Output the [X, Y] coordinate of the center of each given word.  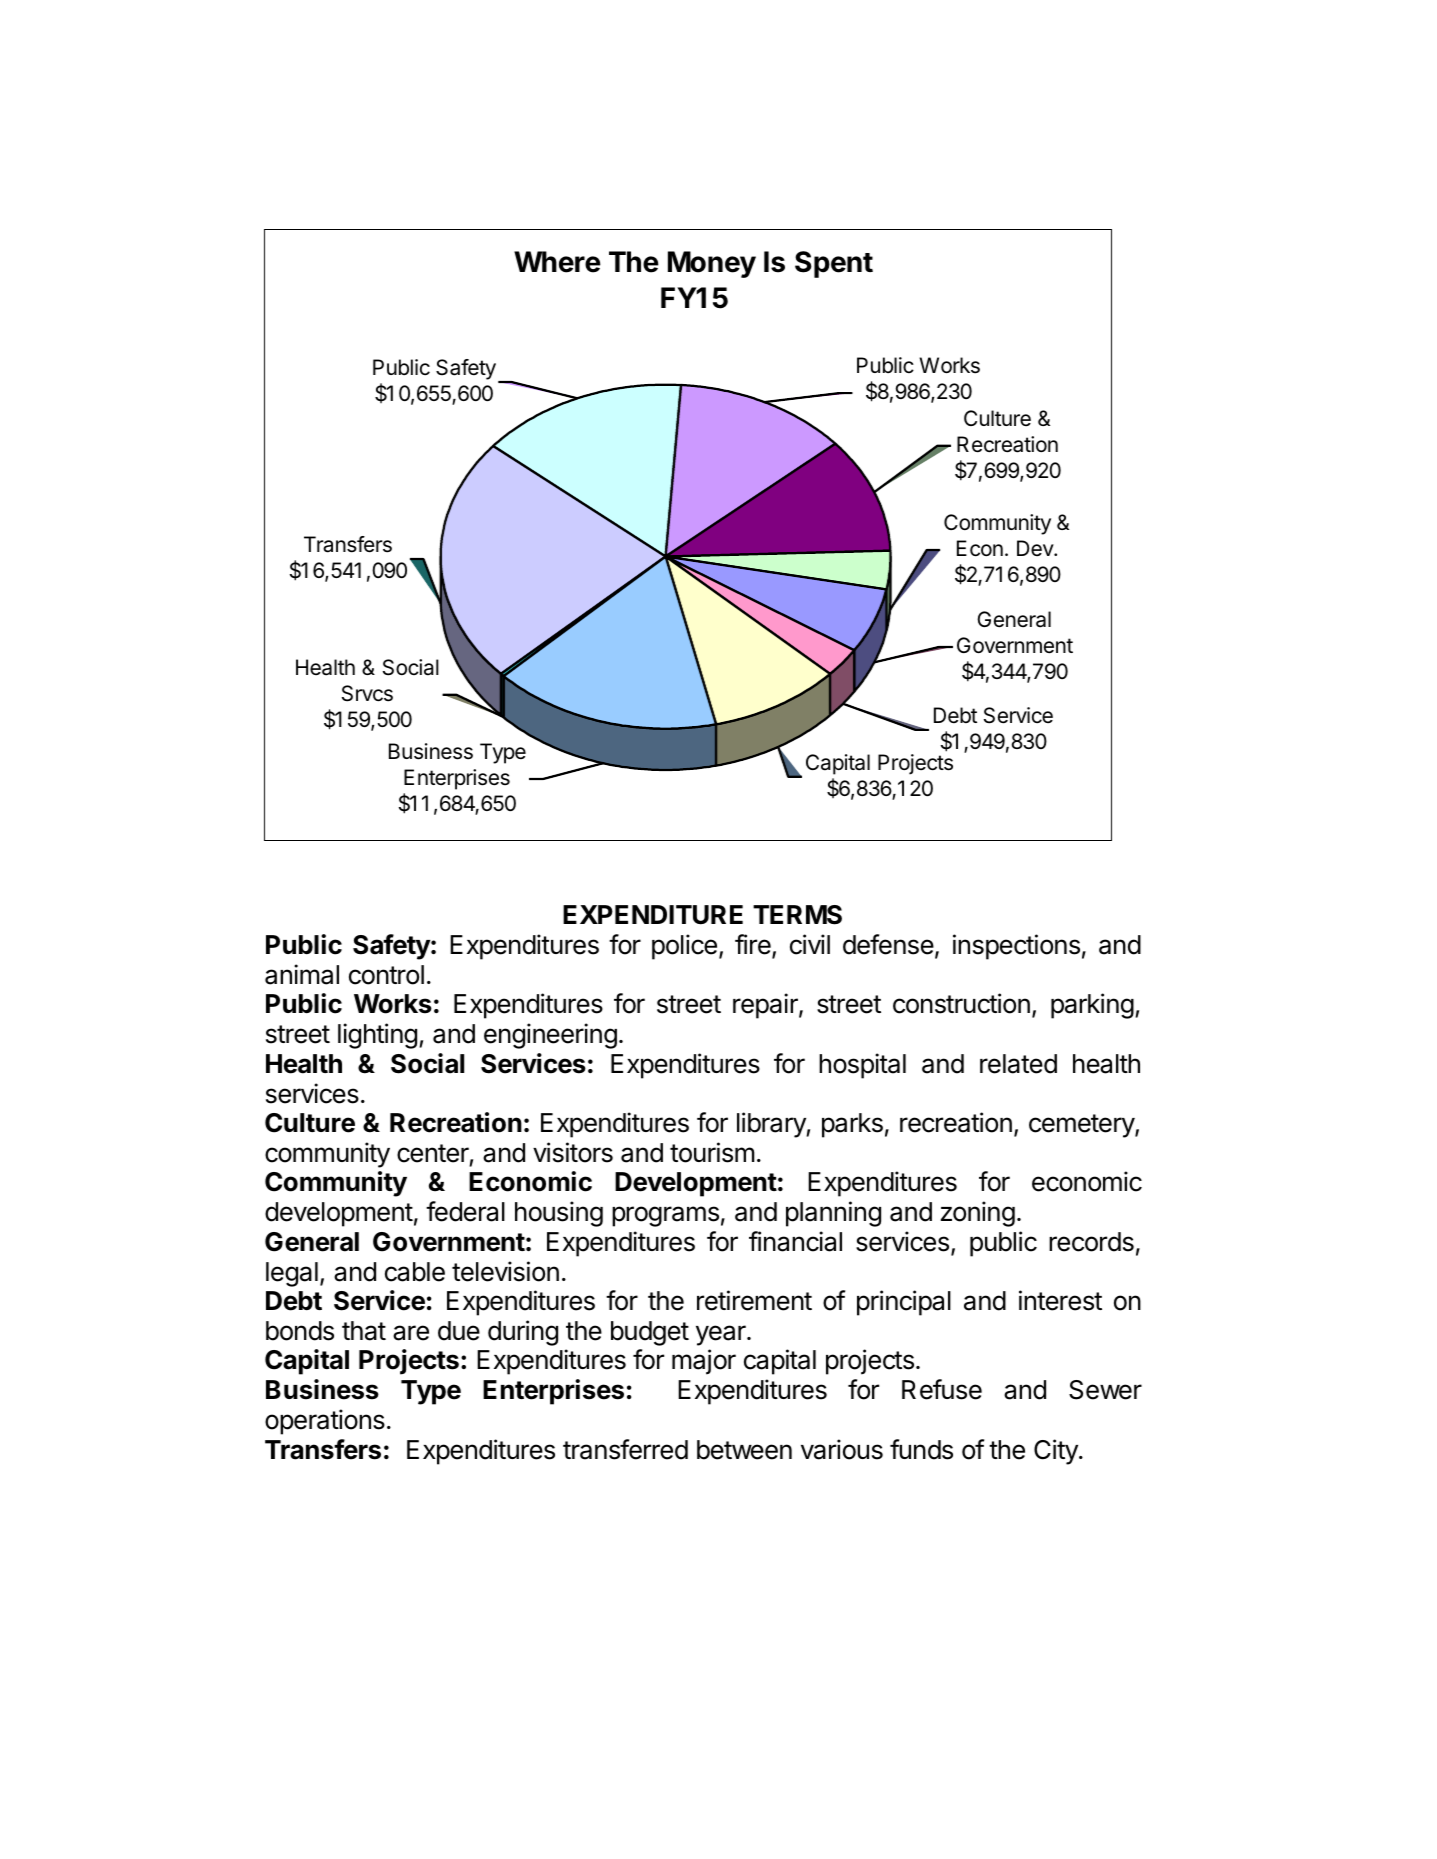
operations [325, 1422]
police [684, 947]
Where [557, 262]
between [744, 1450]
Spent [834, 264]
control [386, 975]
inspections [1016, 947]
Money [712, 264]
